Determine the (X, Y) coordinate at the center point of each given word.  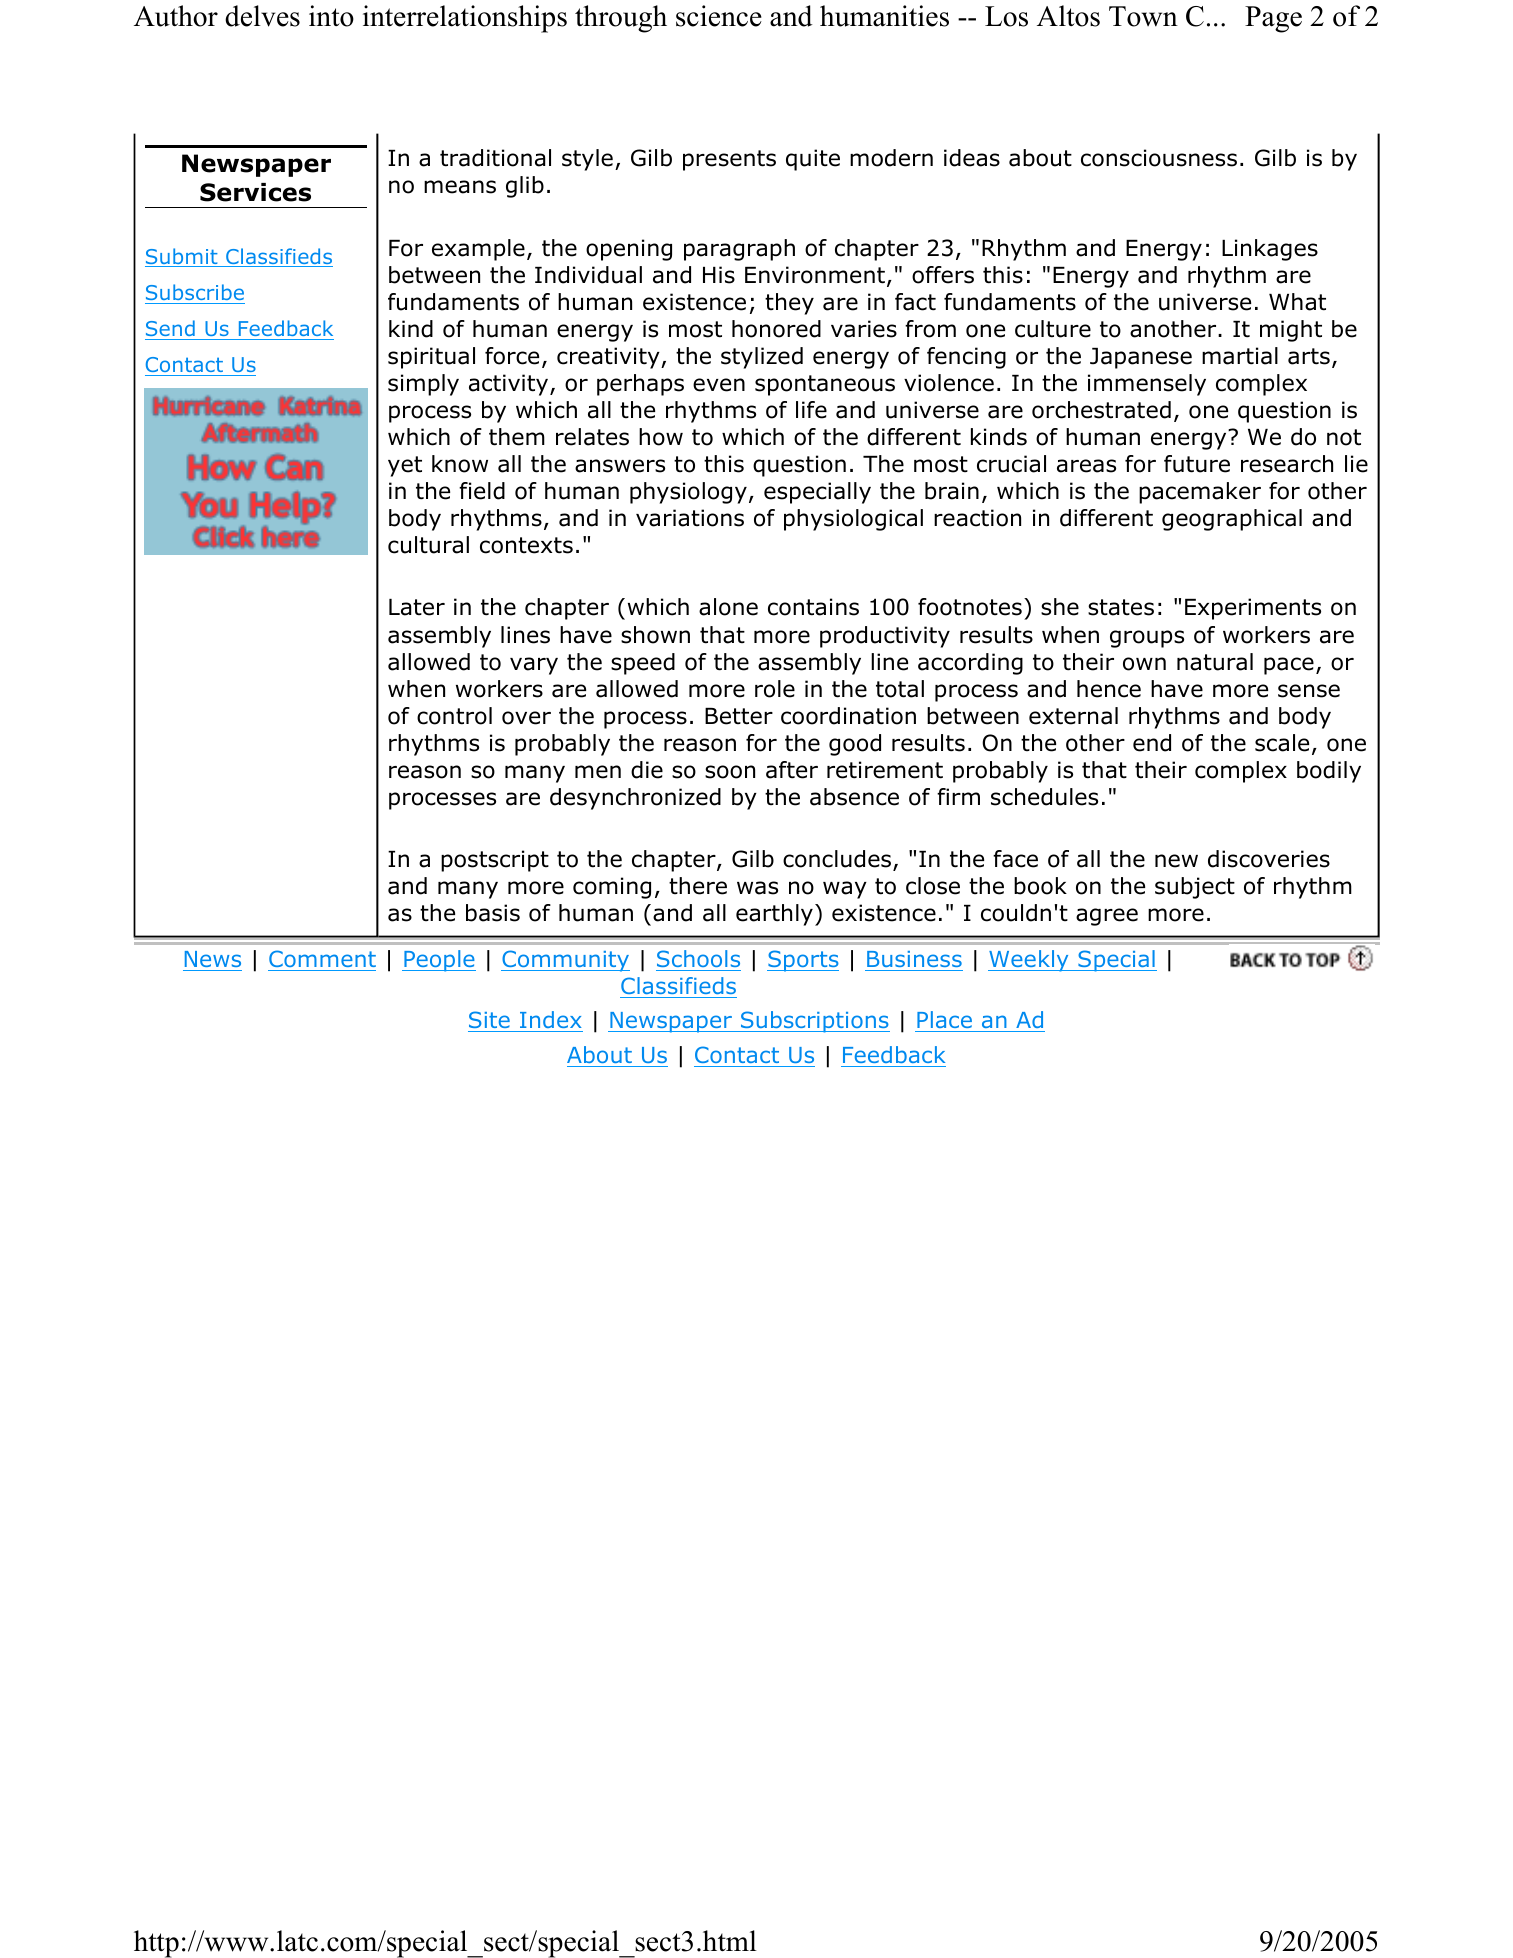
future (1197, 464)
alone (728, 607)
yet (405, 466)
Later (417, 607)
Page (1273, 19)
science (719, 16)
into (331, 16)
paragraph (739, 250)
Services (255, 192)
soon (730, 772)
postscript (495, 861)
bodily (1329, 772)
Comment (322, 958)
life (811, 410)
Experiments (1253, 609)
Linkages (1270, 250)
